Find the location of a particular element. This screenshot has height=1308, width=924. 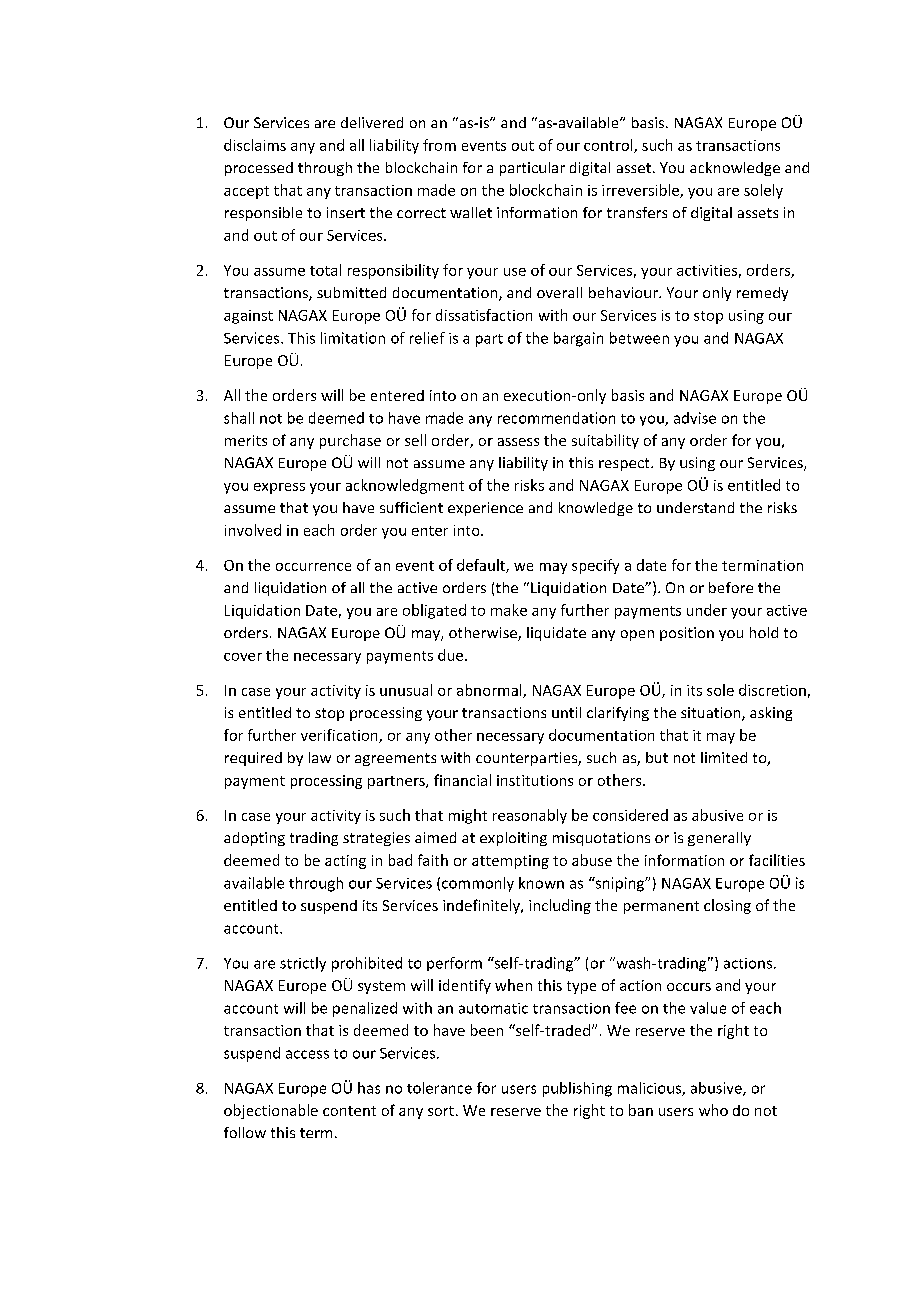

objectionable is located at coordinates (271, 1111).
